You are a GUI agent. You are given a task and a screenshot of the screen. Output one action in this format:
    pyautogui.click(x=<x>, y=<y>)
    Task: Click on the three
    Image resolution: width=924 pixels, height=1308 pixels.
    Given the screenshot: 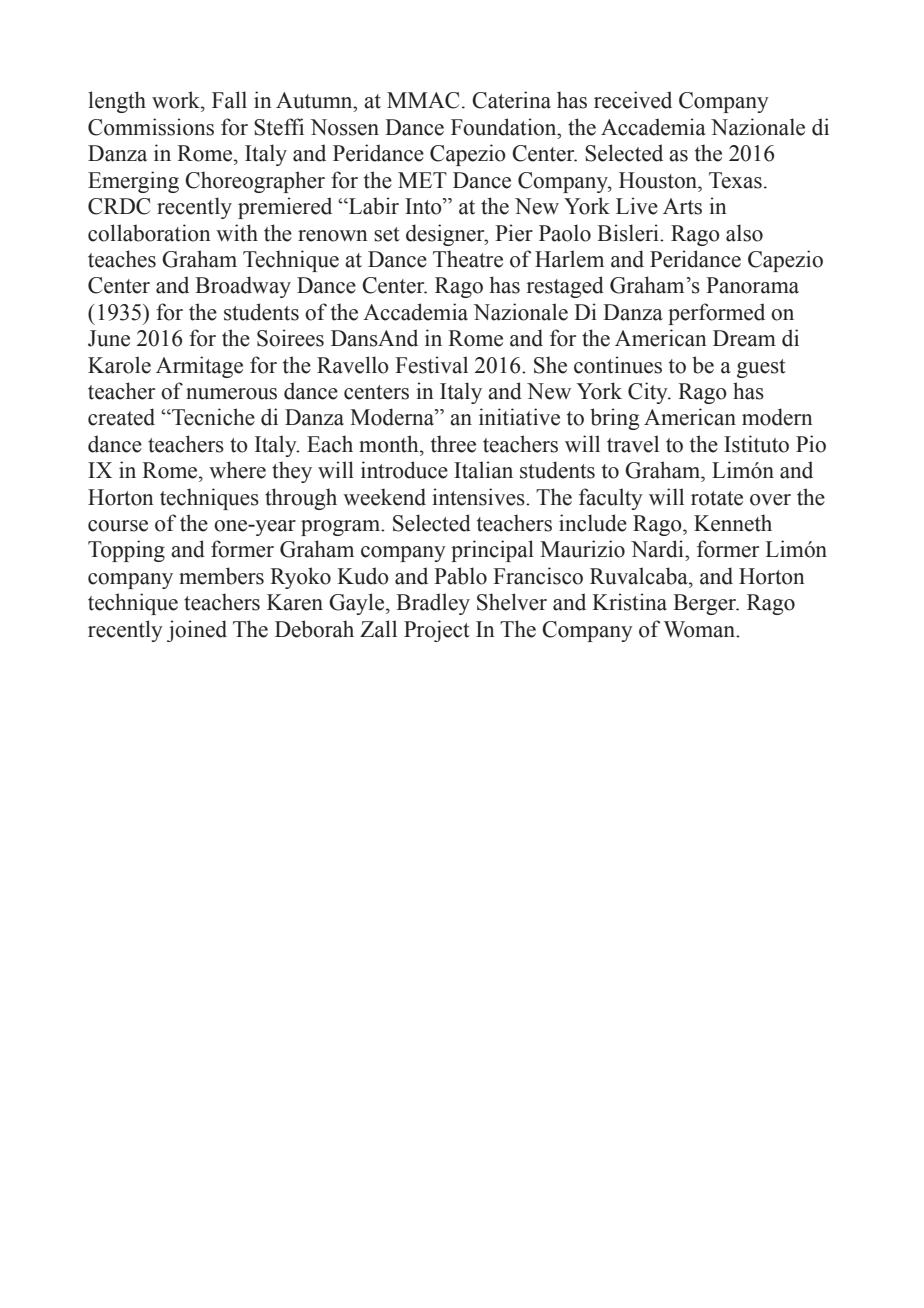 What is the action you would take?
    pyautogui.click(x=453, y=444)
